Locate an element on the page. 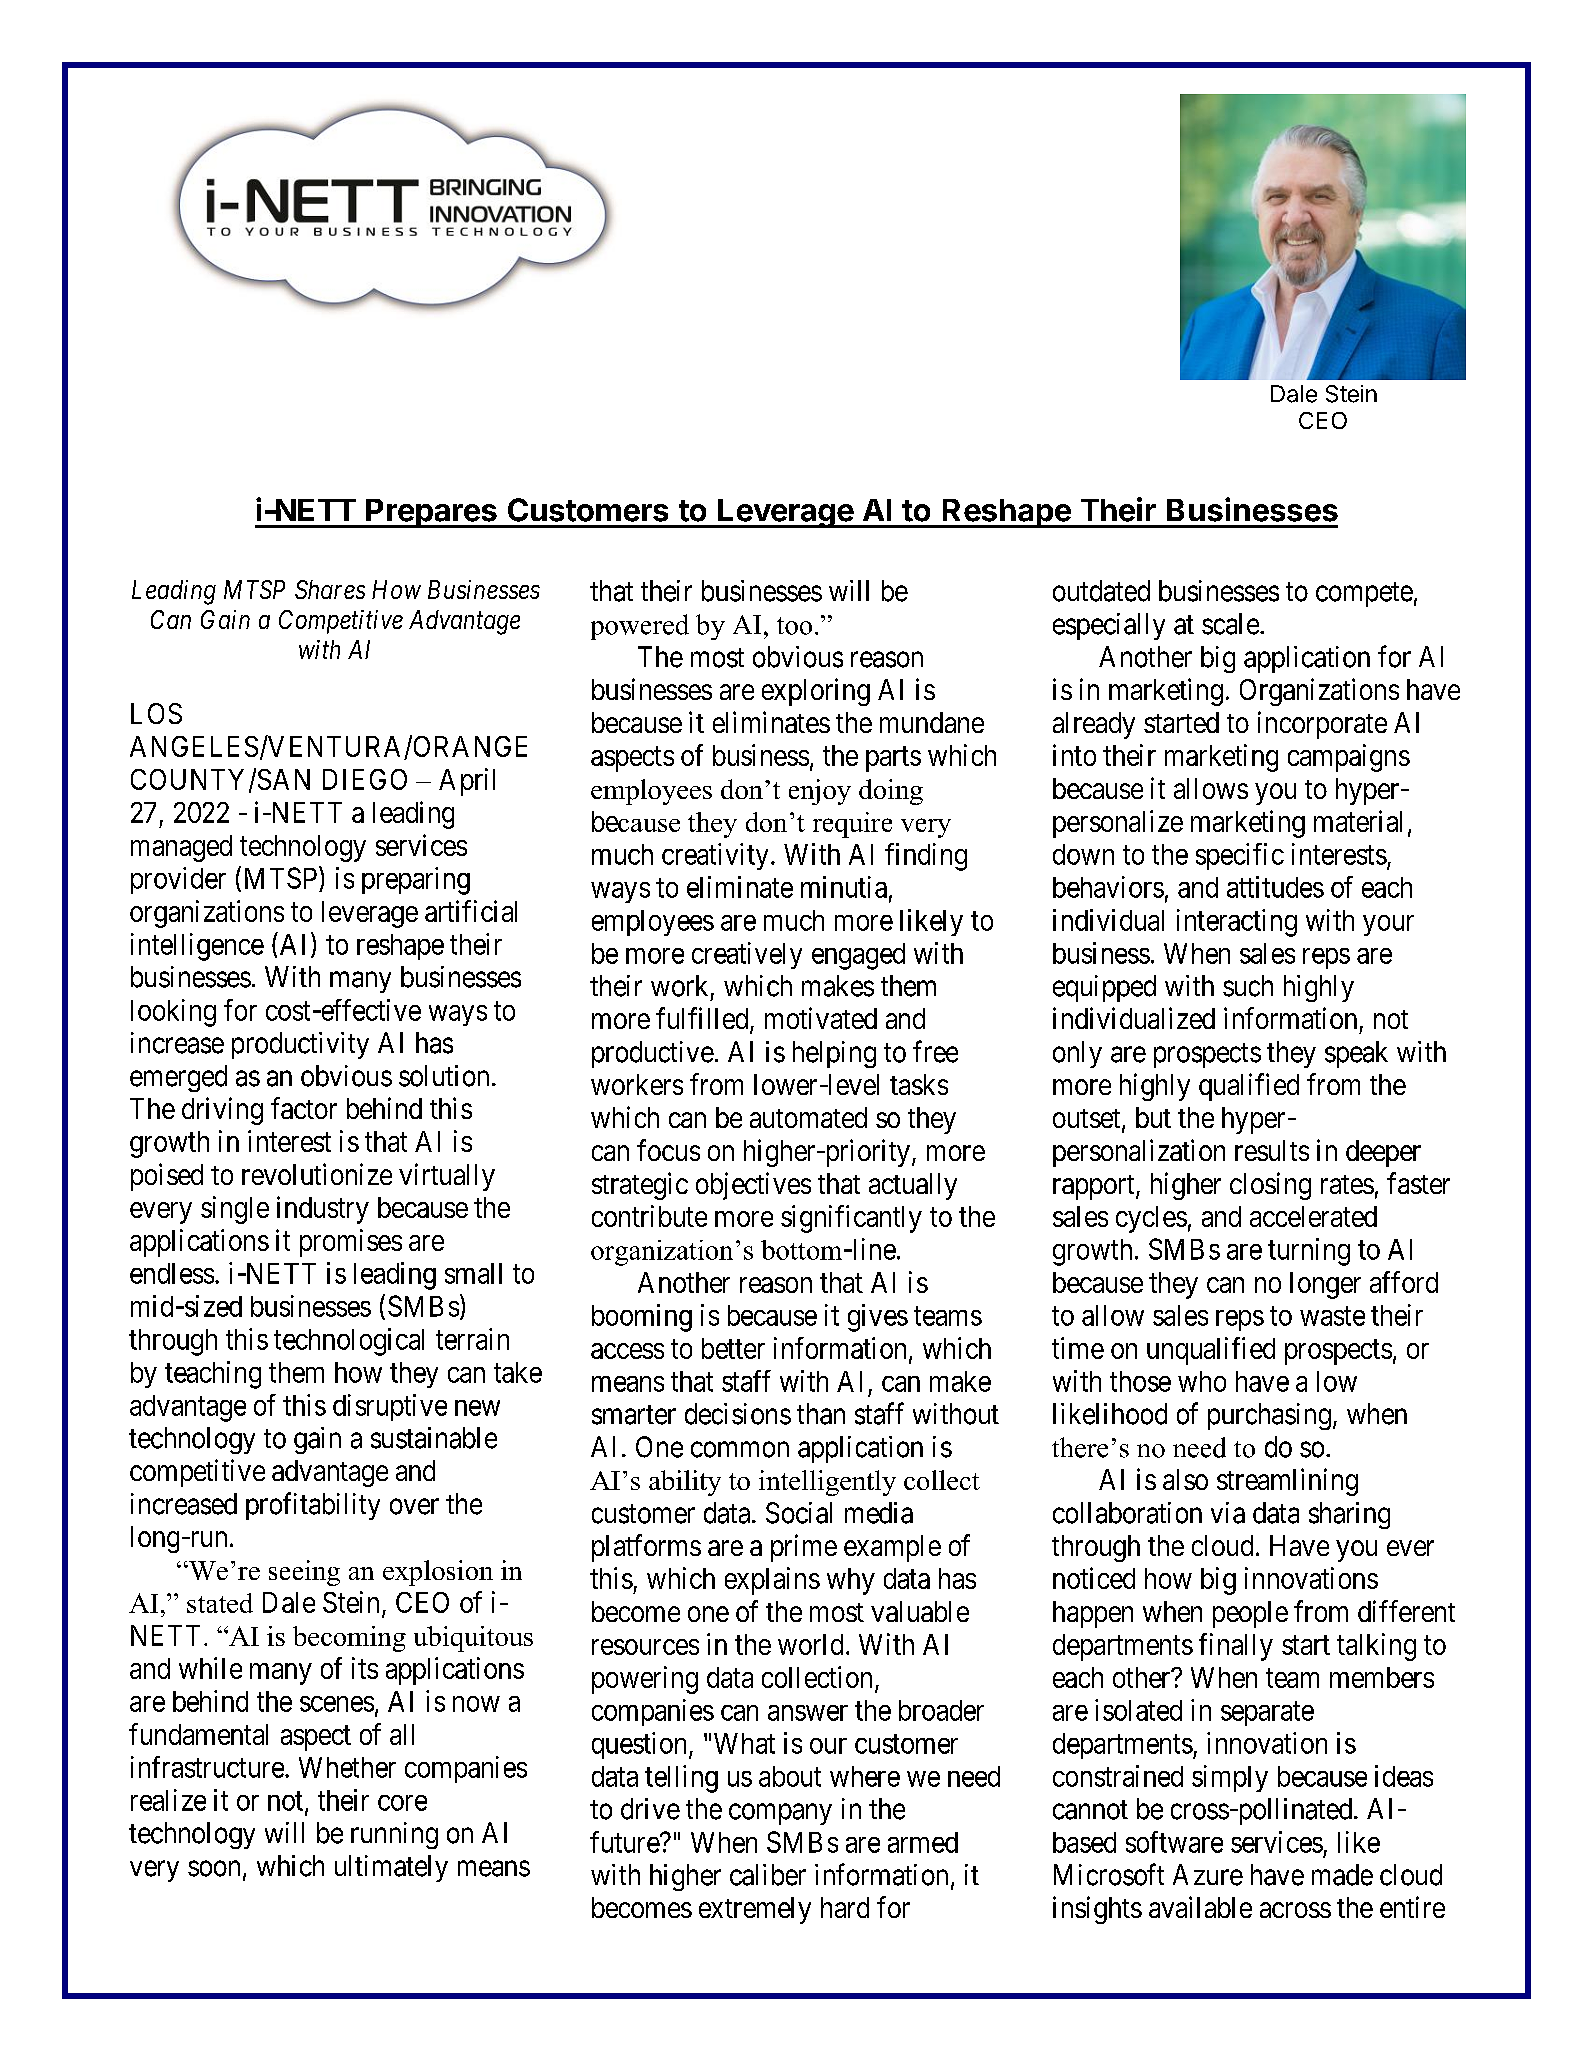 Image resolution: width=1593 pixels, height=2061 pixels. seeing is located at coordinates (304, 1573).
